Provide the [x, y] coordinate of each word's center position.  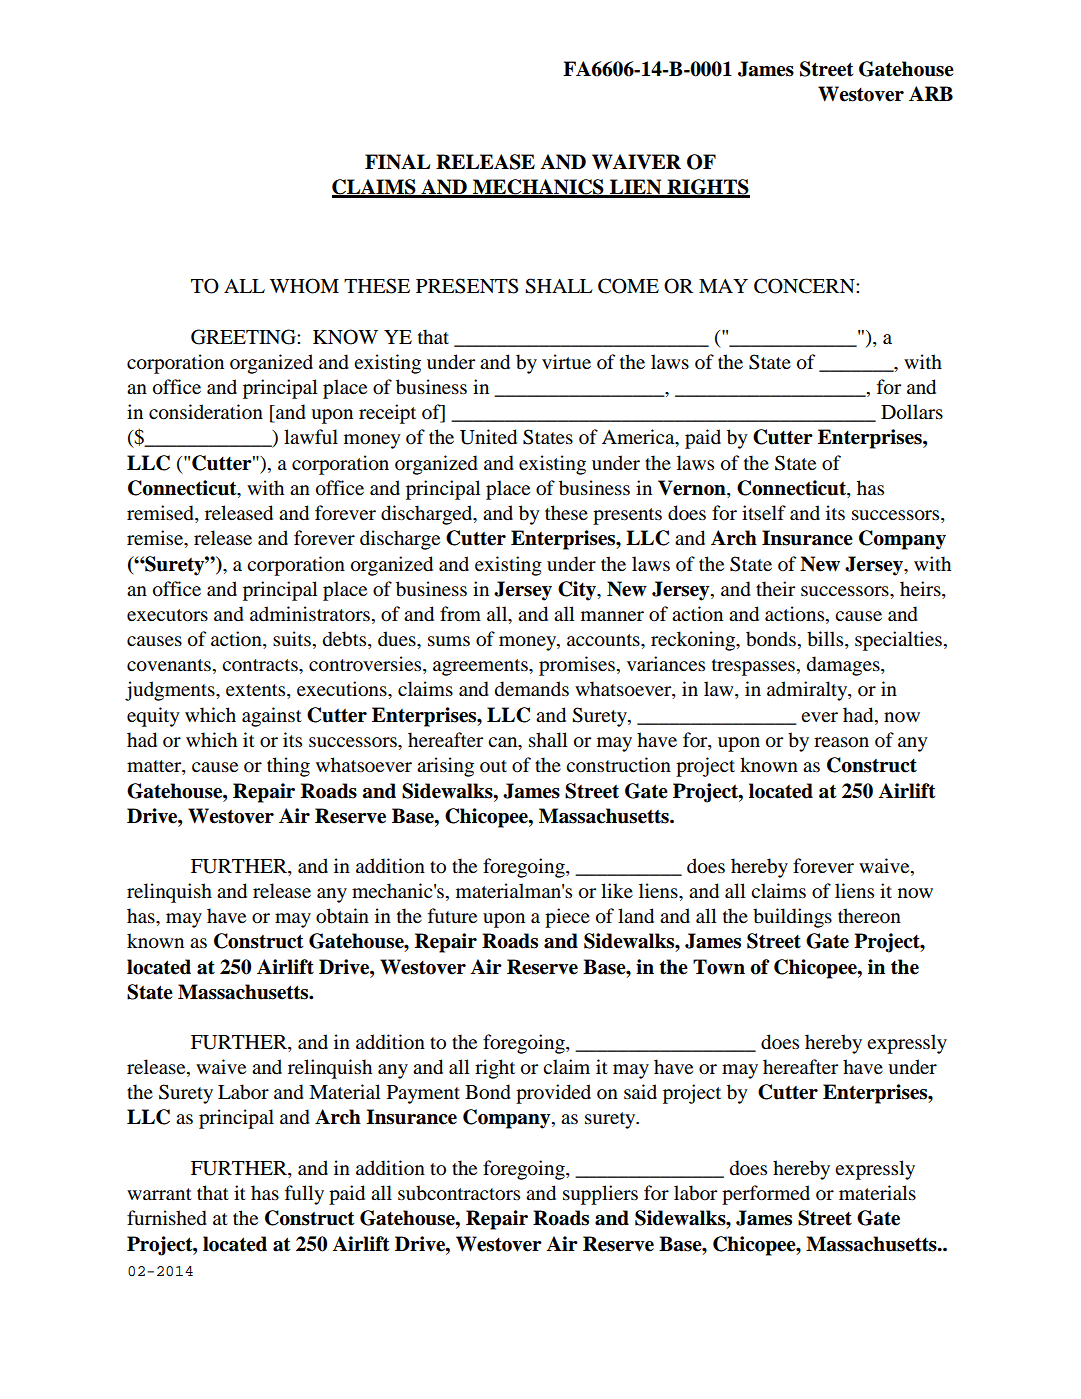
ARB [931, 93]
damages [844, 666]
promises [577, 666]
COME [628, 286]
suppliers [600, 1195]
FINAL [397, 162]
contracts [261, 665]
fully [304, 1195]
